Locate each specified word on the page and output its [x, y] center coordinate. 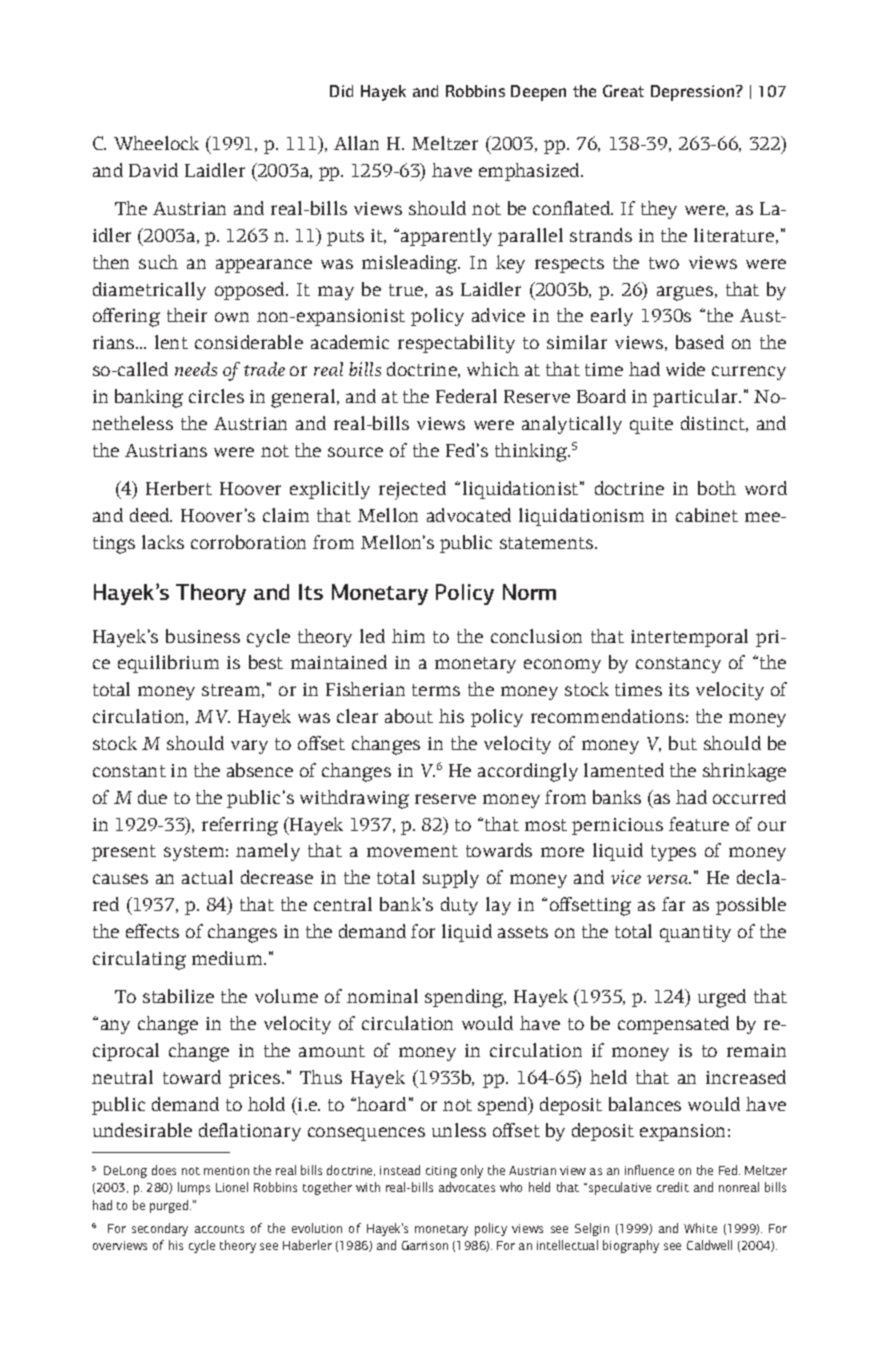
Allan [356, 143]
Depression [694, 93]
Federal [466, 396]
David [153, 170]
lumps [194, 1188]
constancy [678, 665]
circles [216, 396]
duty [459, 906]
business [203, 636]
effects [152, 931]
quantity [695, 933]
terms [436, 690]
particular [697, 398]
